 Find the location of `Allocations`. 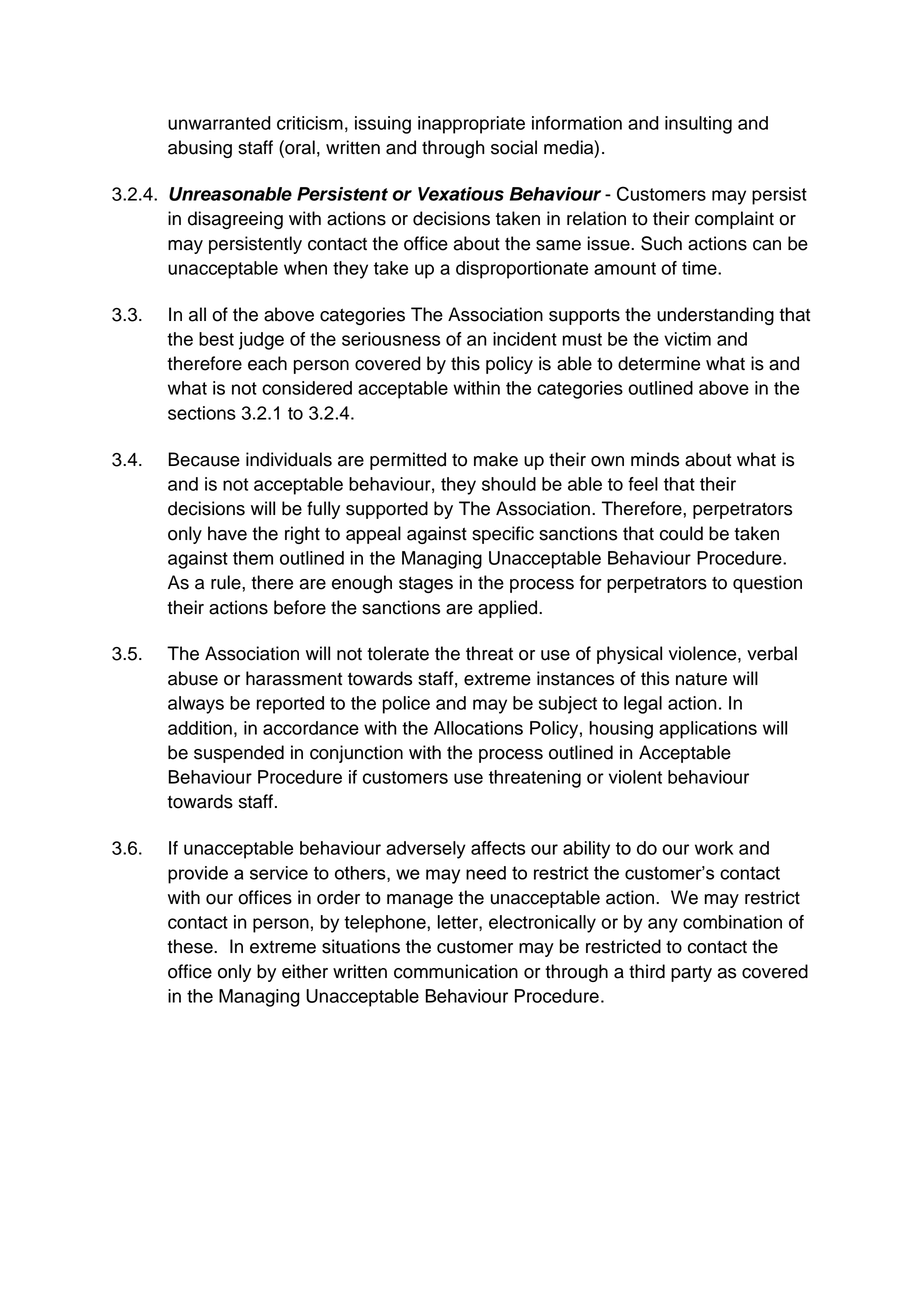

Allocations is located at coordinates (478, 728).
